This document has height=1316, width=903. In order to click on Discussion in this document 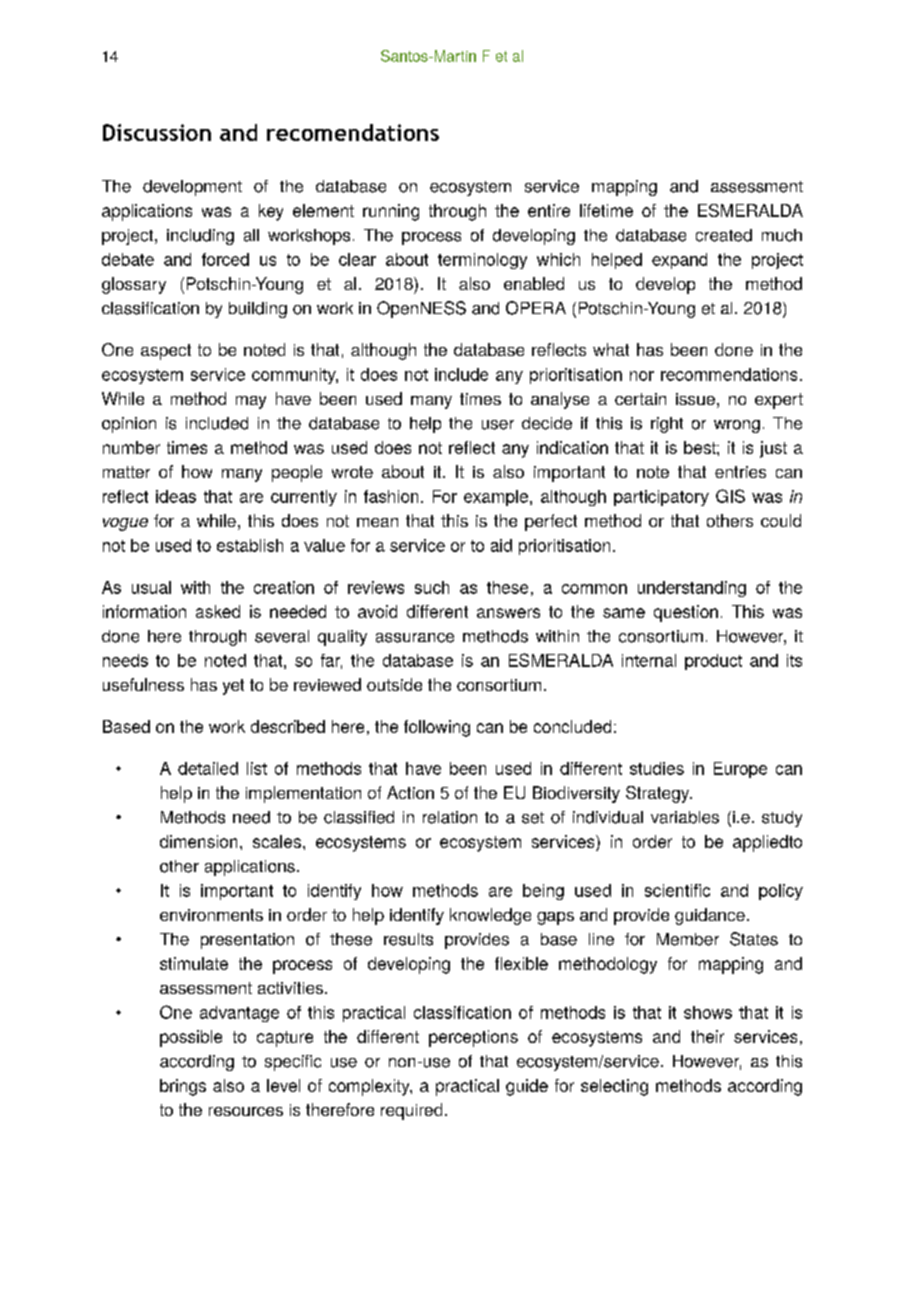, I will do `click(157, 132)`.
